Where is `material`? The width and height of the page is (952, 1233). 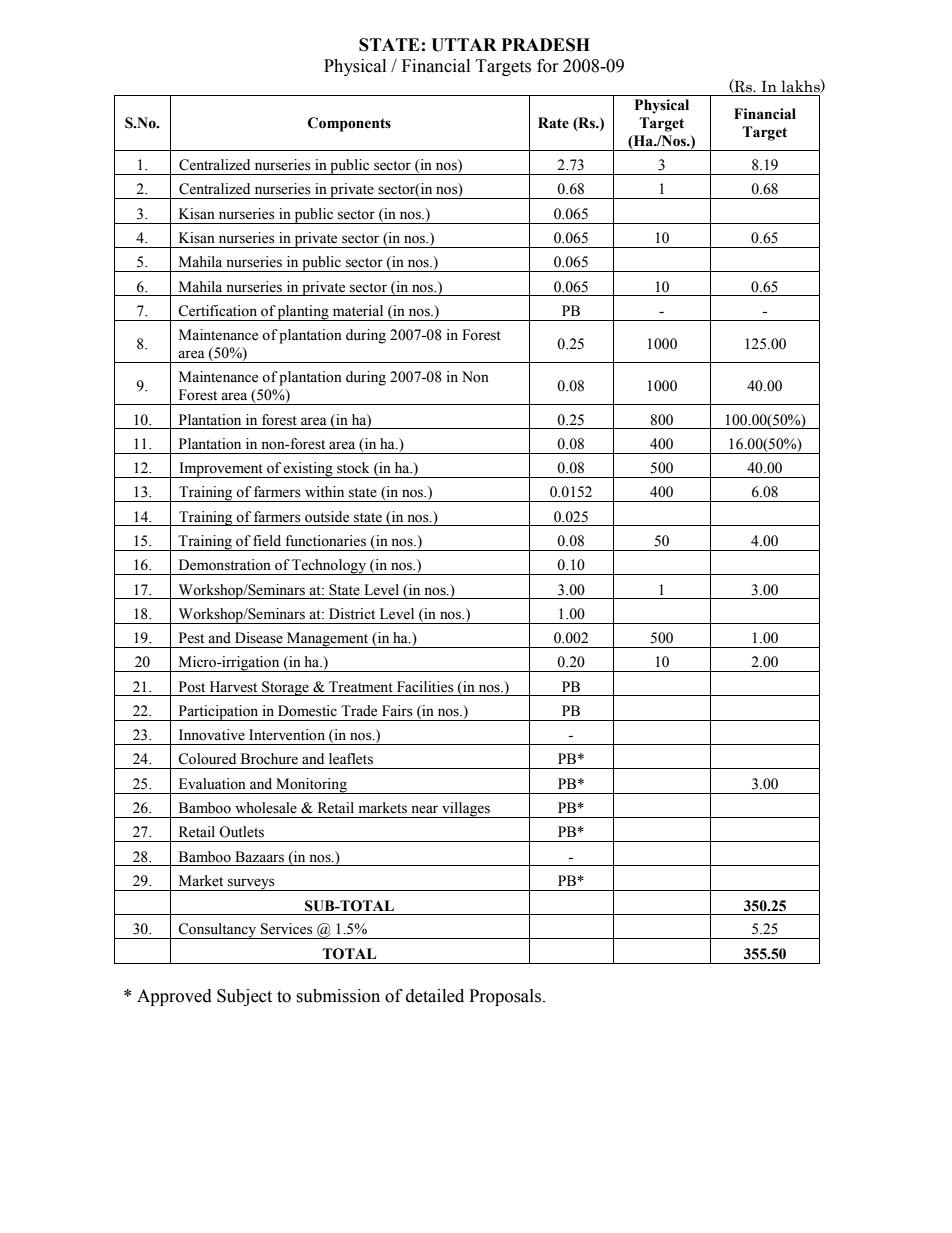
material is located at coordinates (358, 311).
